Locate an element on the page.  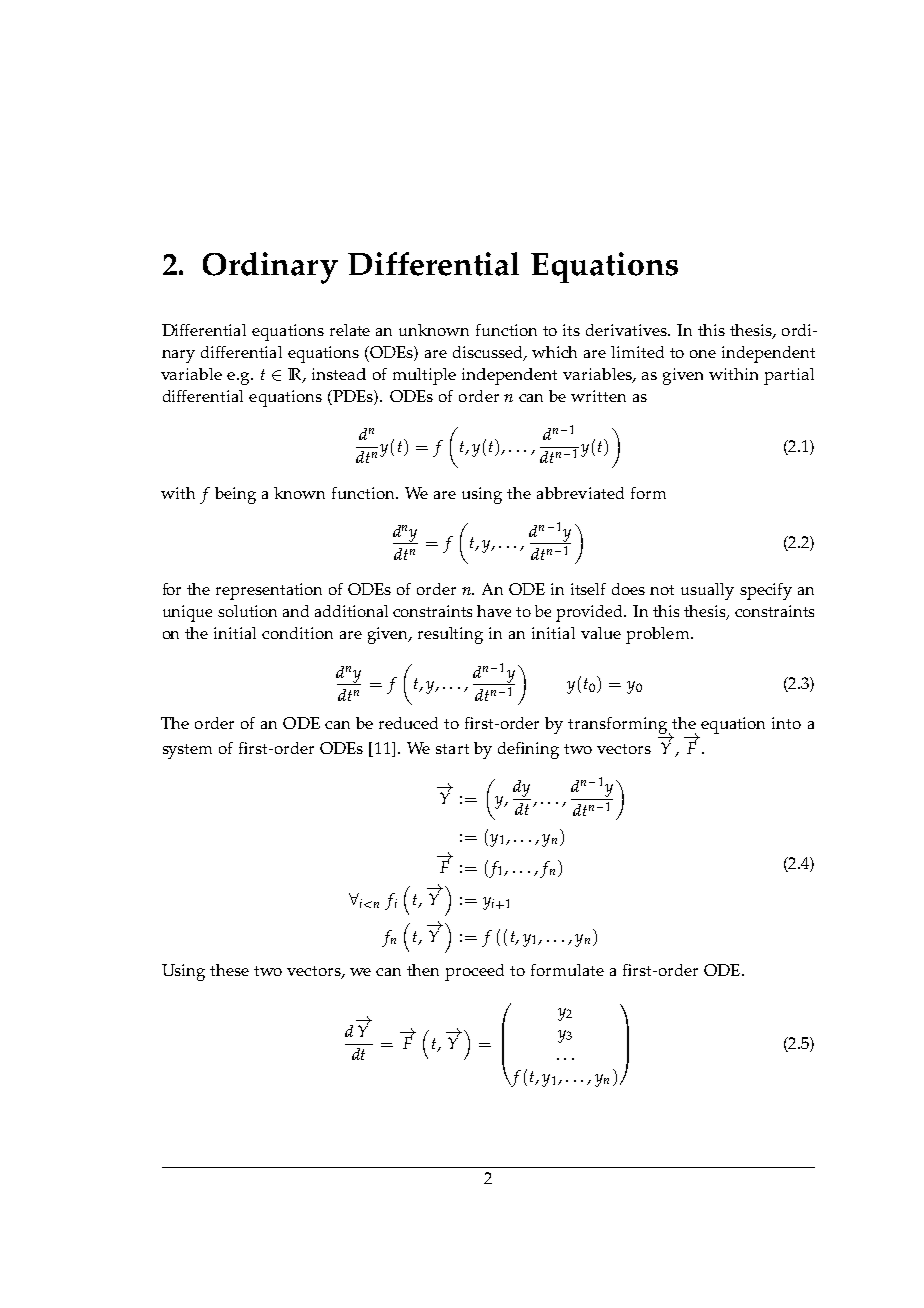
representation is located at coordinates (269, 591).
